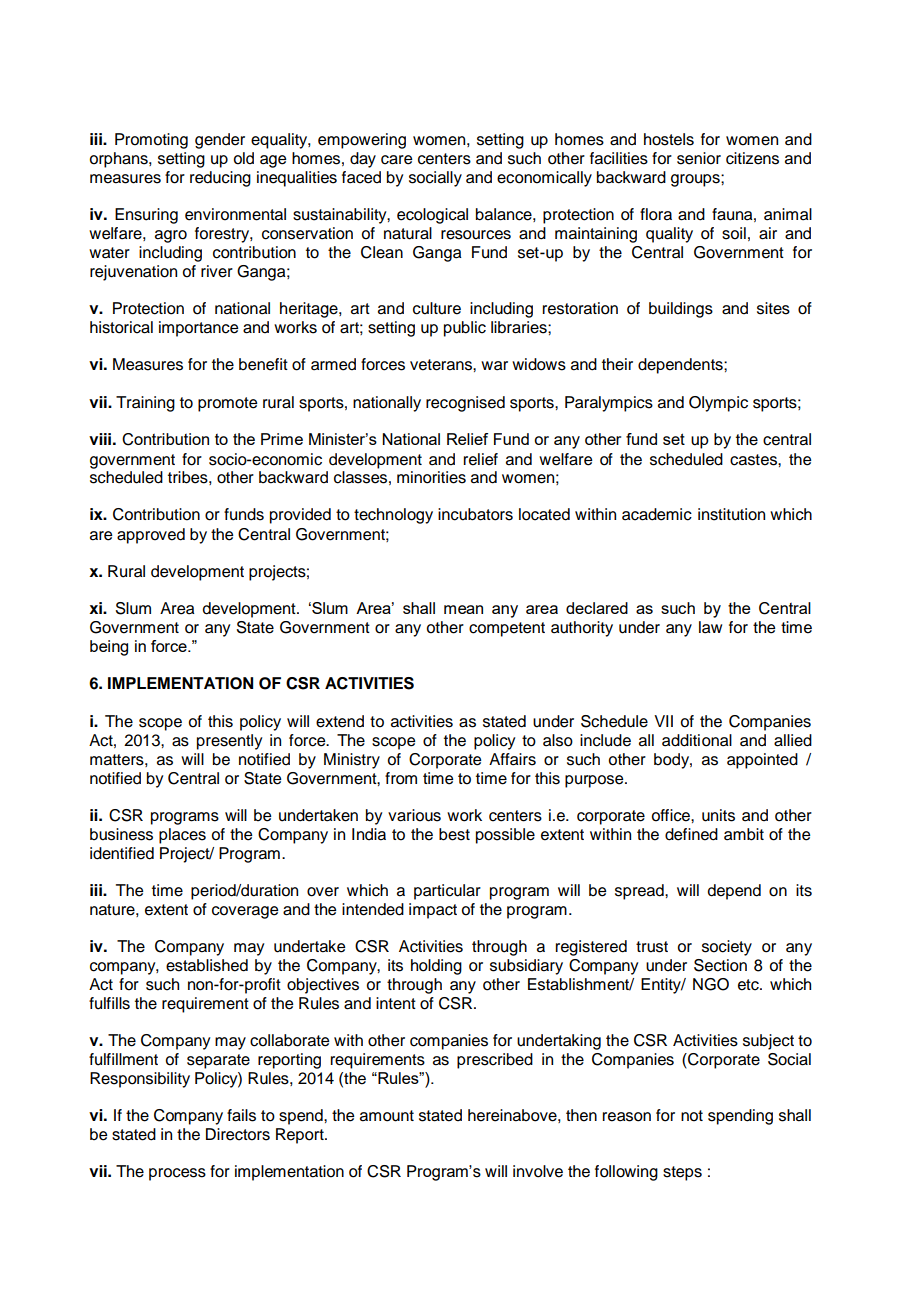  Describe the element at coordinates (177, 1174) in the screenshot. I see `process` at that location.
